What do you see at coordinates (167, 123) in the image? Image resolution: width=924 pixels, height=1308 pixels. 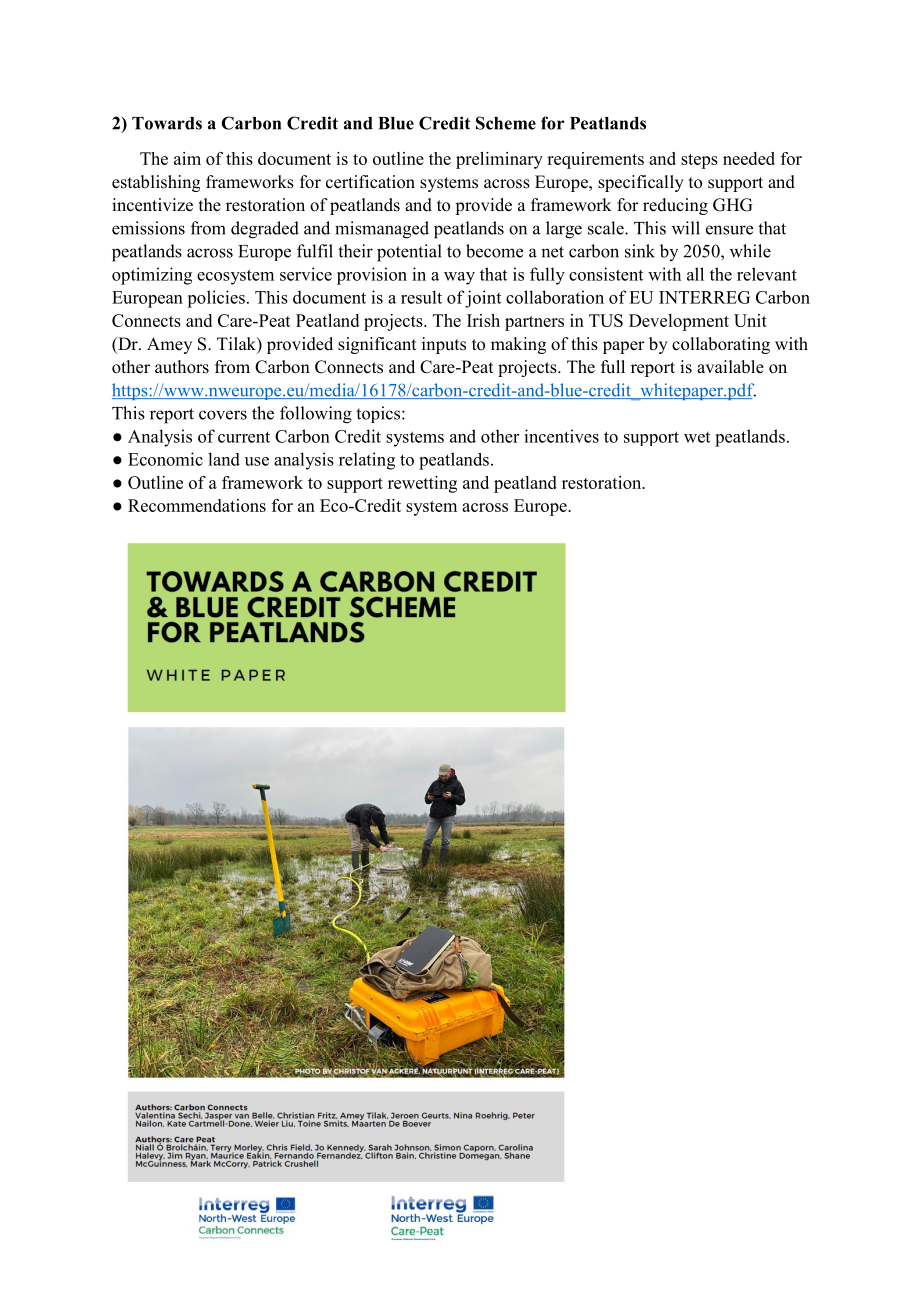 I see `Towards` at bounding box center [167, 123].
